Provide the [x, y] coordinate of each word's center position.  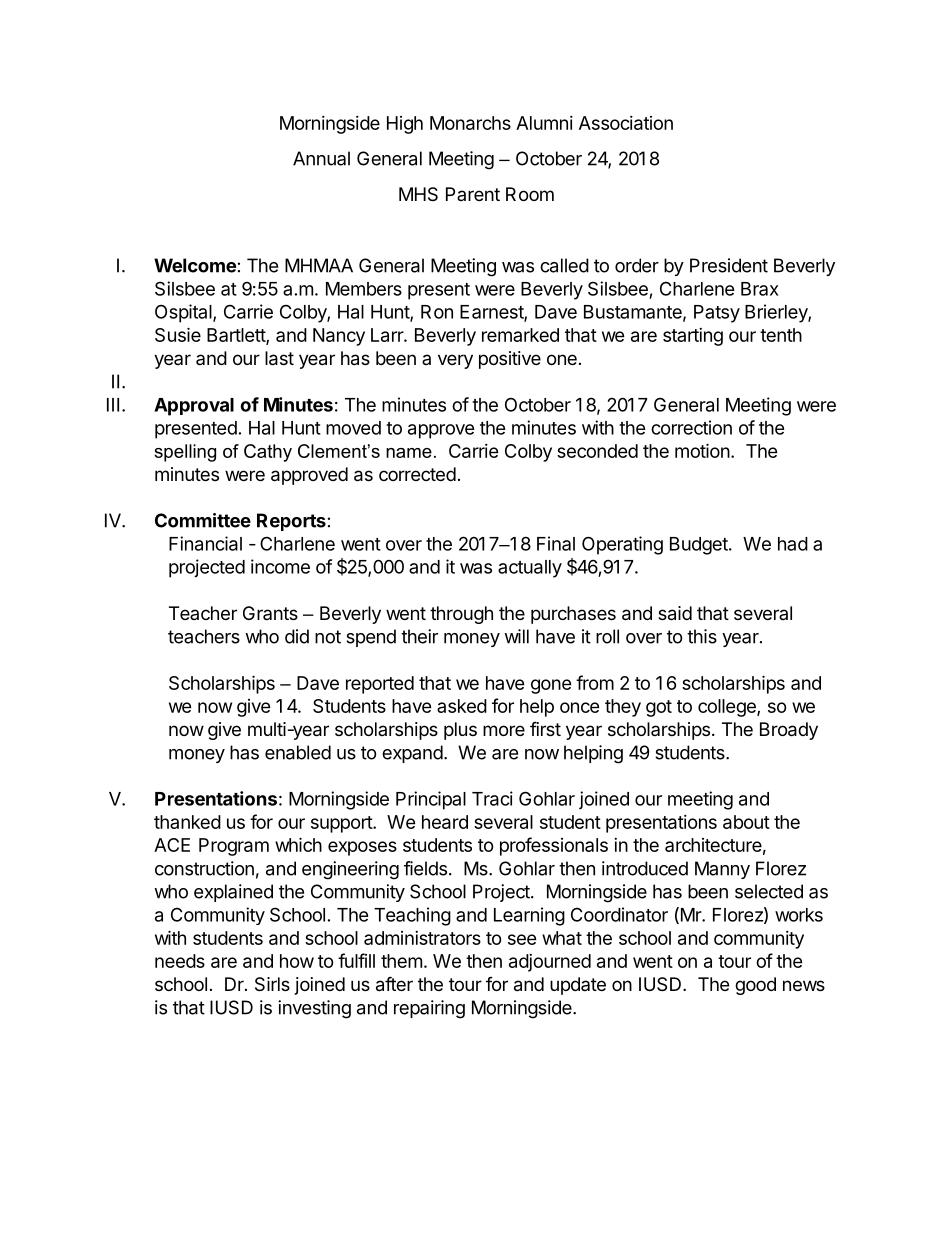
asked [462, 706]
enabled [298, 752]
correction [691, 427]
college [728, 708]
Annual [321, 158]
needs [180, 961]
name [409, 453]
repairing [429, 1009]
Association [626, 123]
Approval [194, 407]
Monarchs [470, 123]
